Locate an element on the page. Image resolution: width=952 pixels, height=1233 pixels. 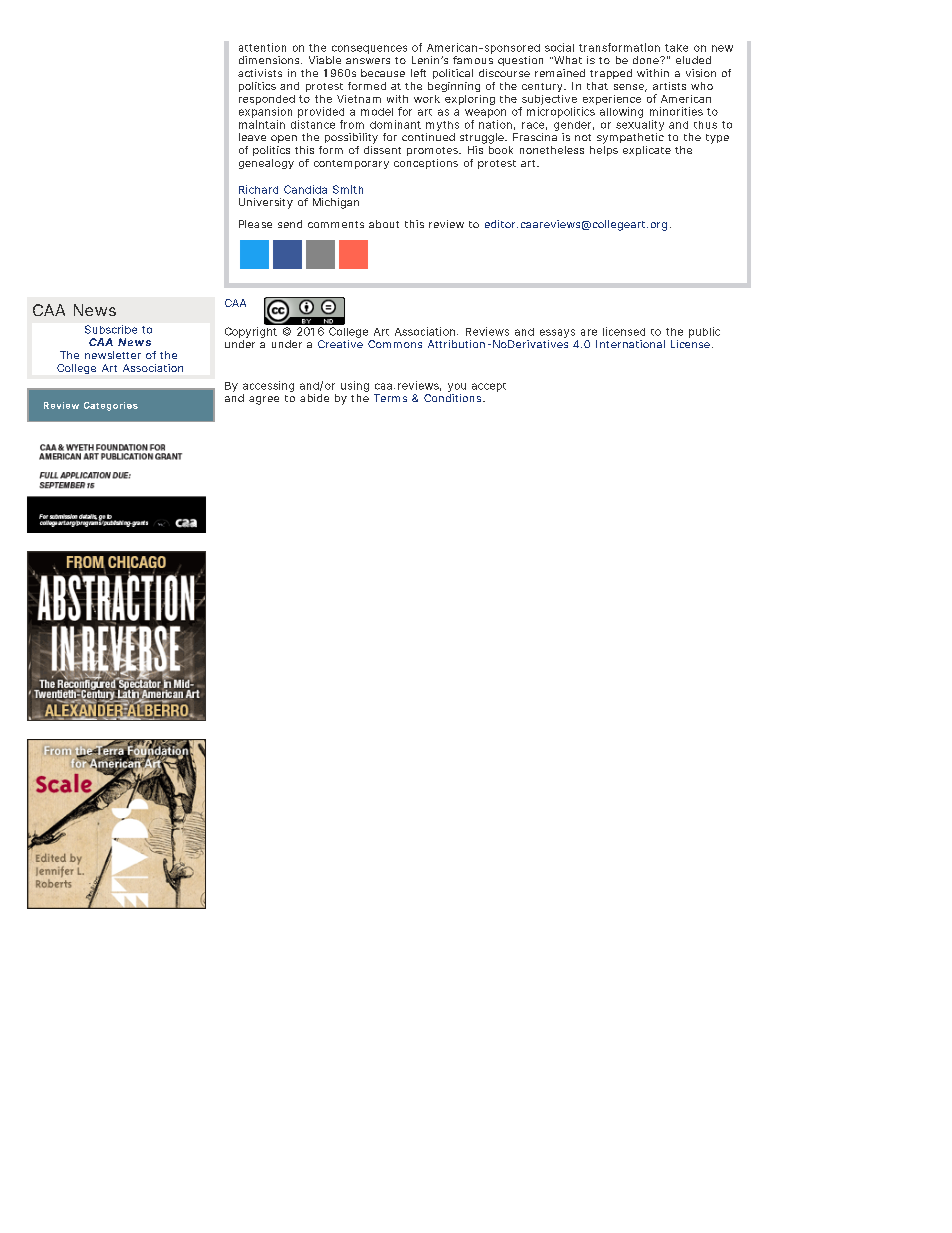
answers is located at coordinates (368, 61).
